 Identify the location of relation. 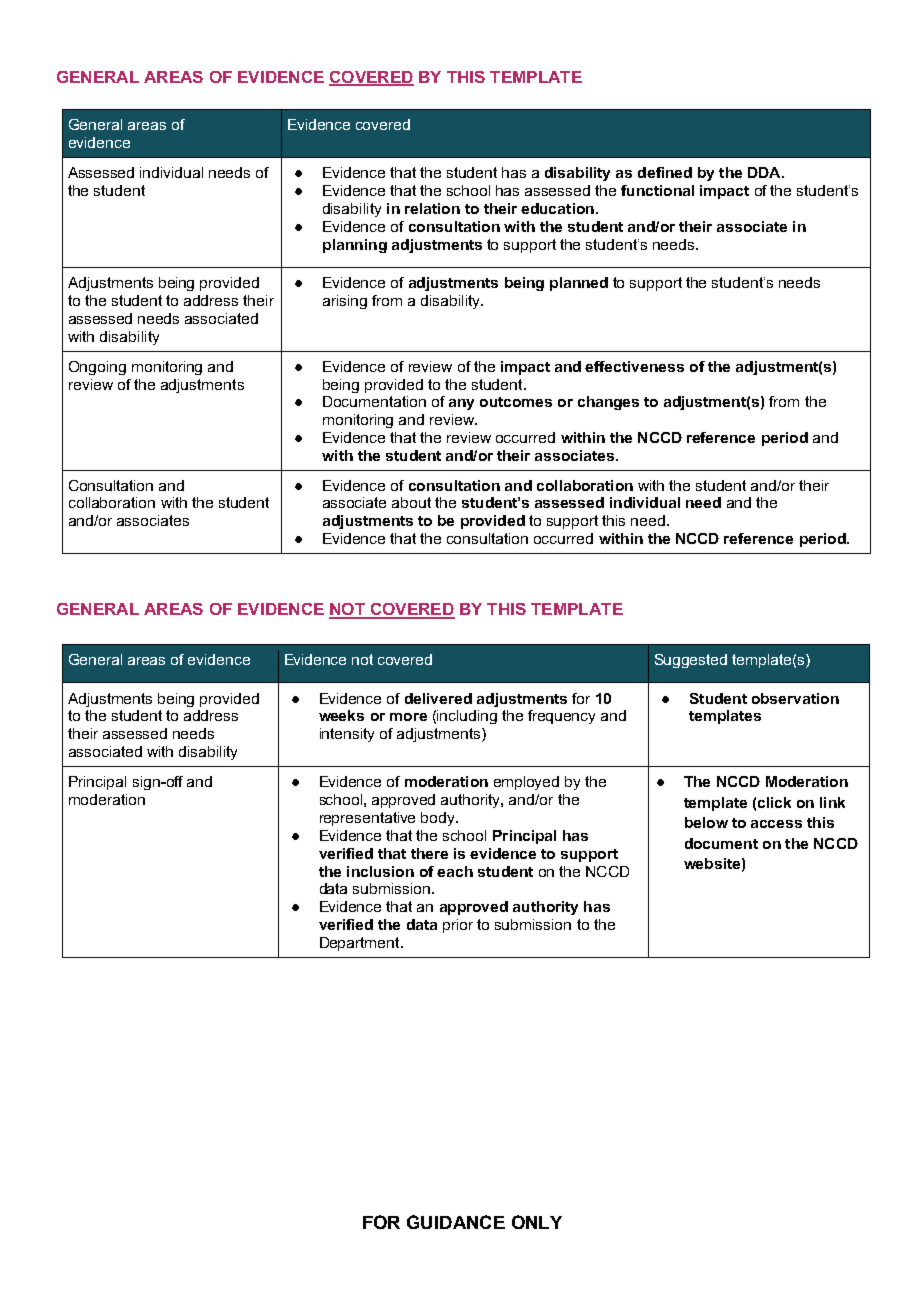
(432, 208).
